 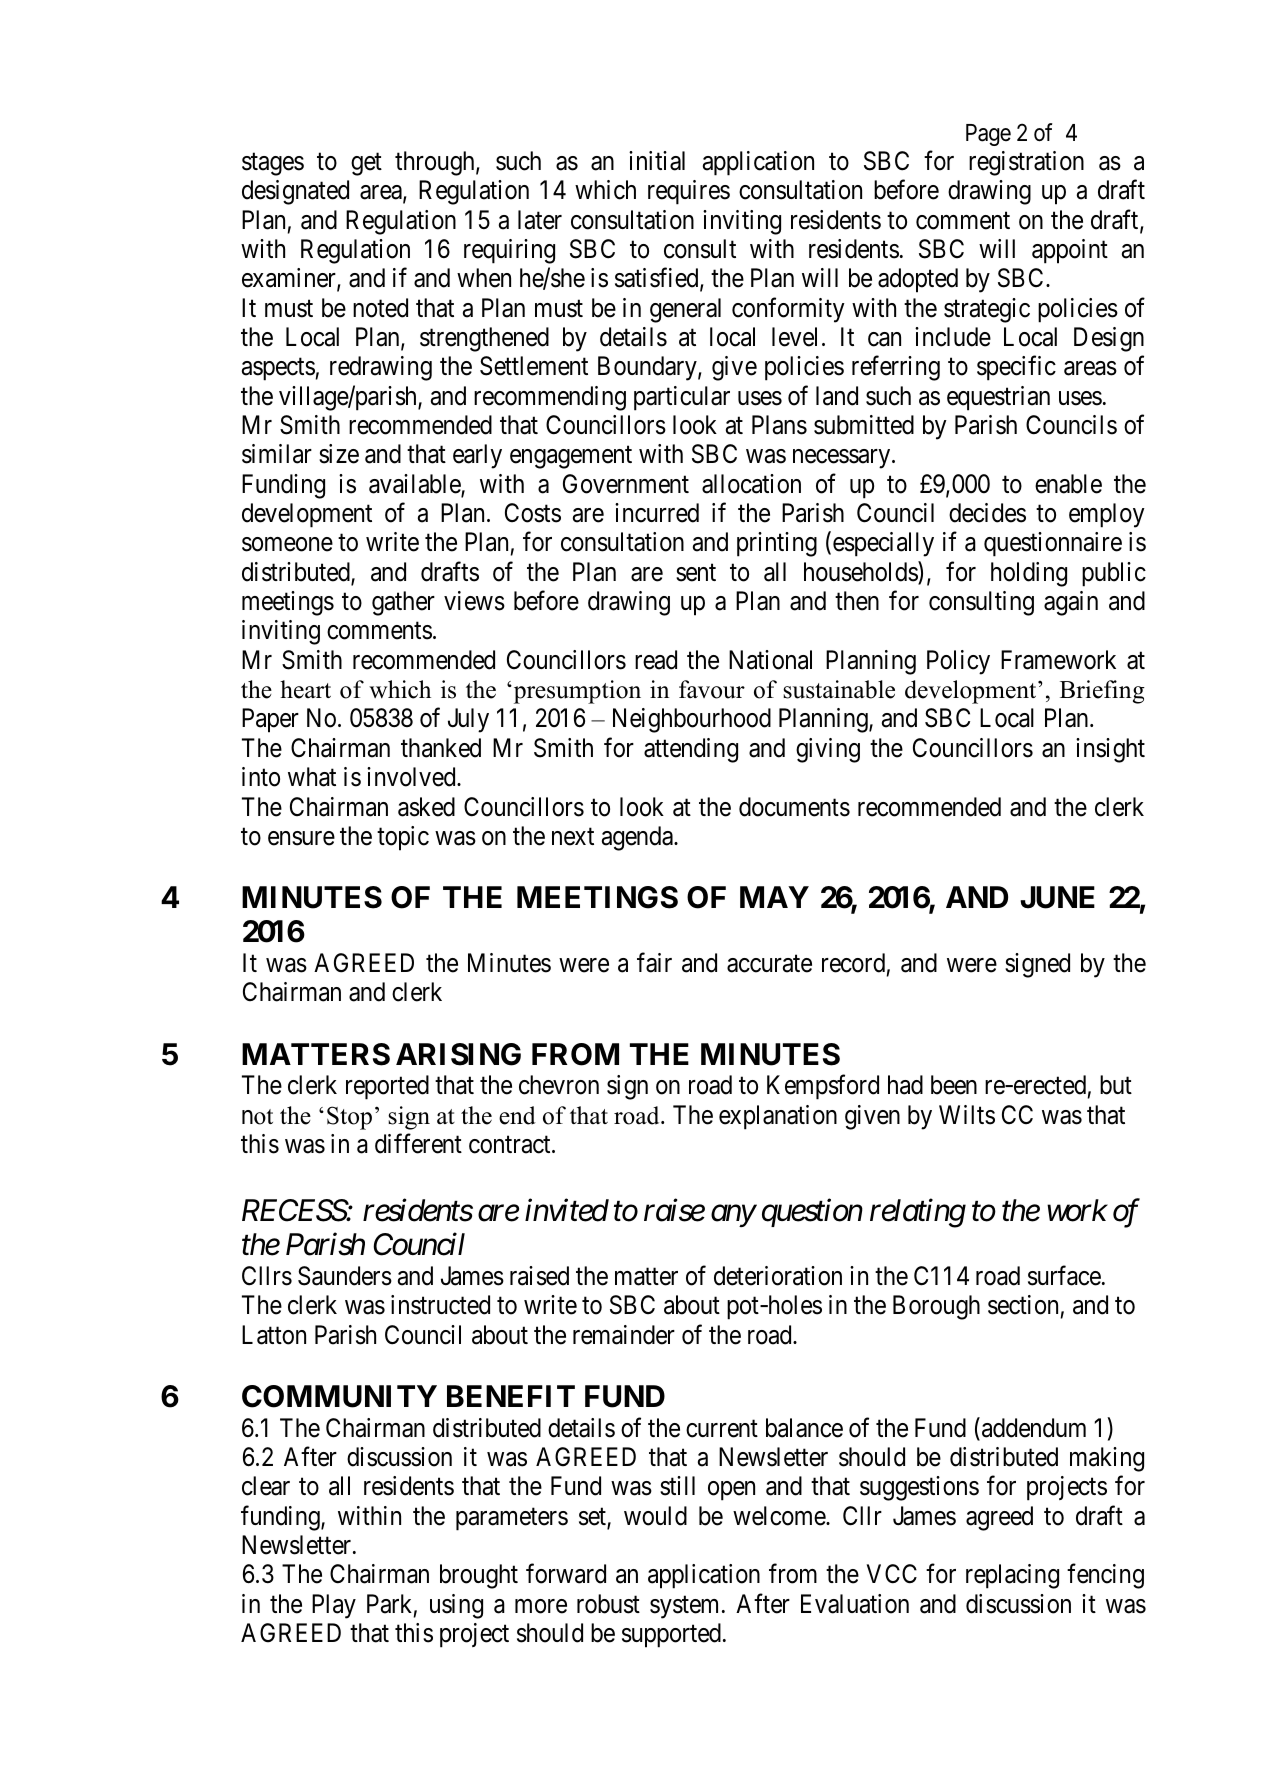 What do you see at coordinates (656, 660) in the page?
I see `read` at bounding box center [656, 660].
